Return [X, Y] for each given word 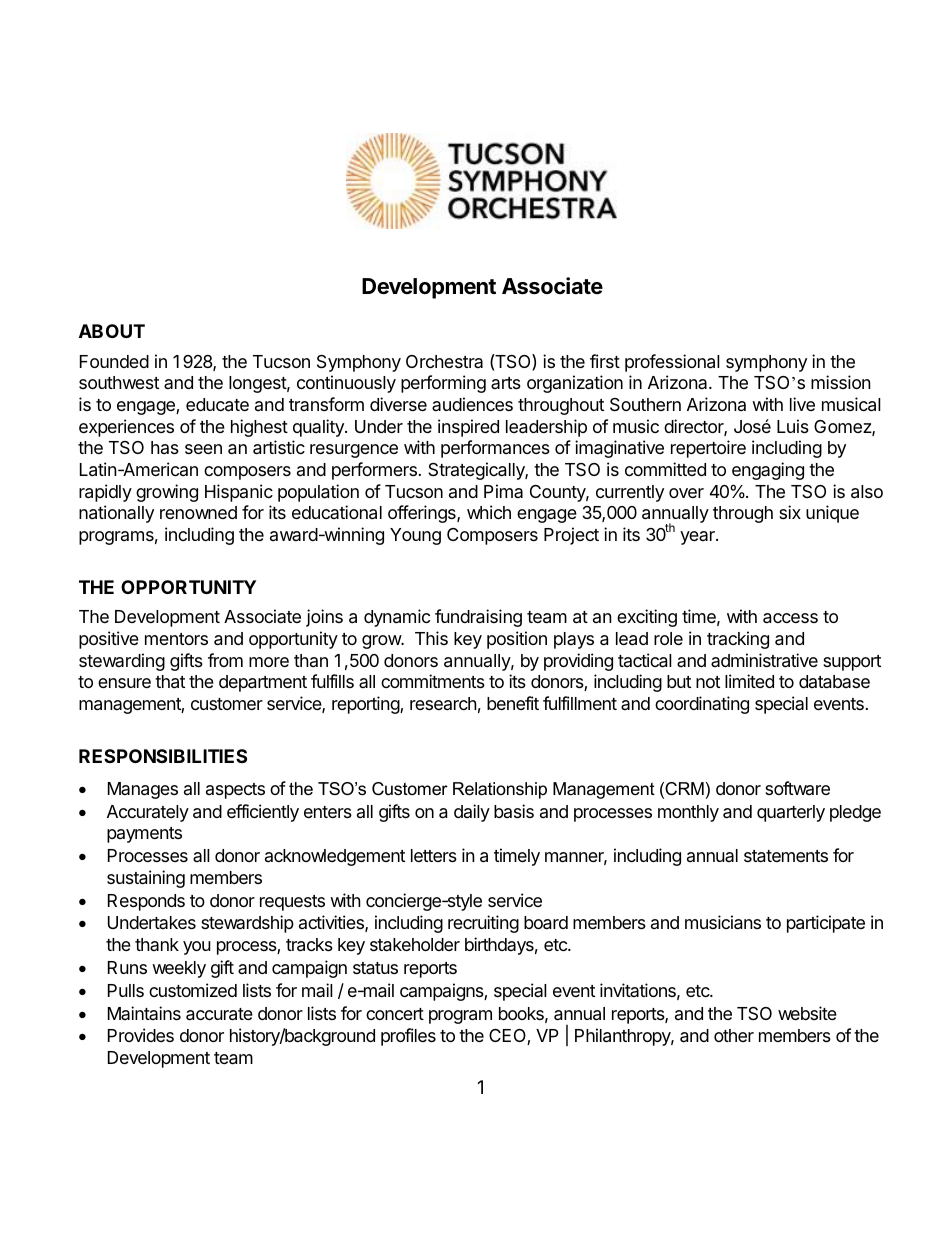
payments [144, 835]
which [489, 512]
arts [506, 383]
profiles [408, 1037]
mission [841, 382]
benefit [513, 703]
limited [749, 681]
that [170, 682]
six [790, 512]
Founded [114, 361]
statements [786, 856]
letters [434, 855]
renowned [198, 512]
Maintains [144, 1013]
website [807, 1013]
